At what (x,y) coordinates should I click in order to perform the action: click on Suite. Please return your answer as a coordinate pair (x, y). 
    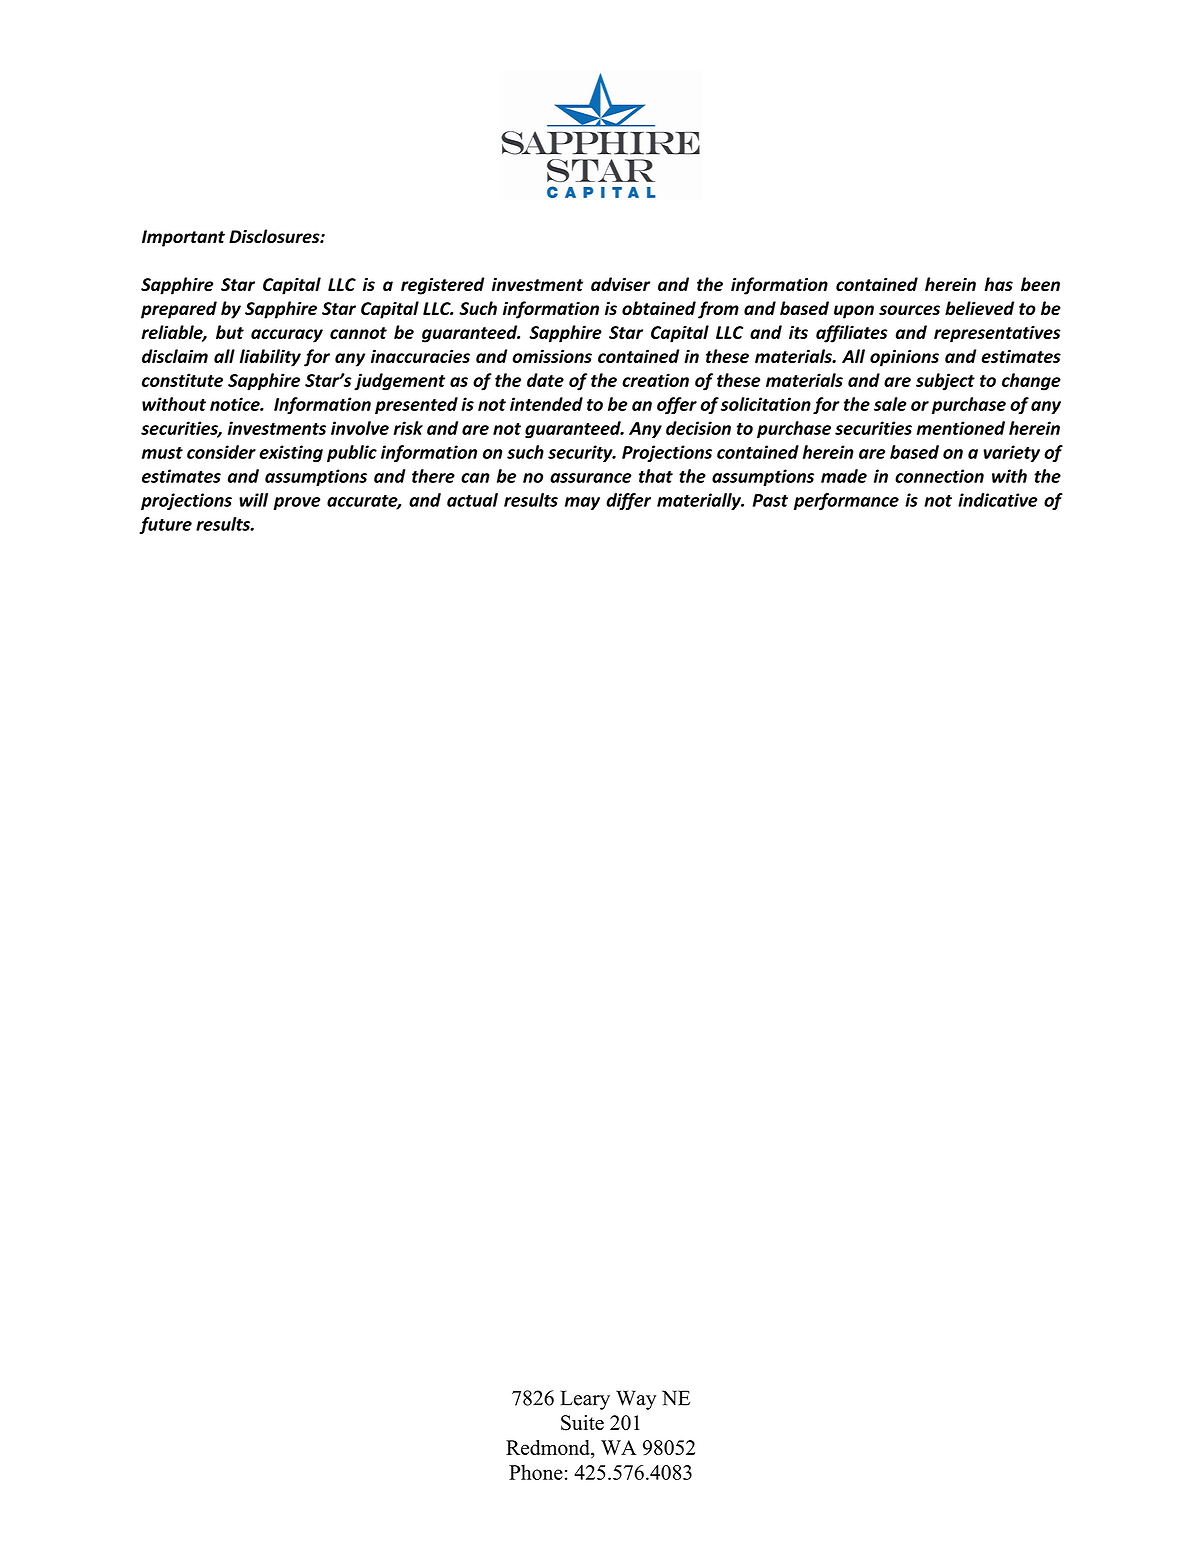
    Looking at the image, I should click on (582, 1423).
